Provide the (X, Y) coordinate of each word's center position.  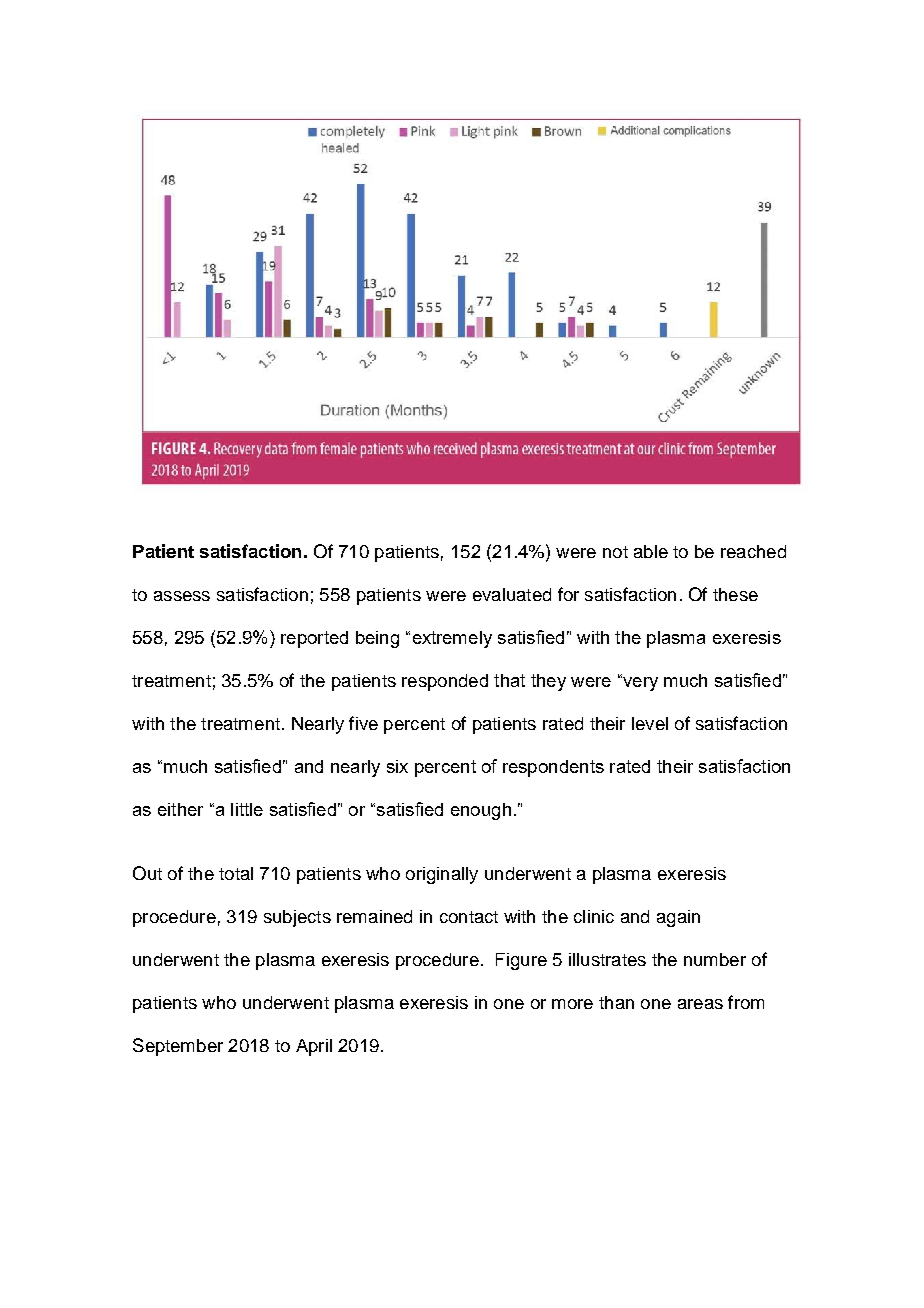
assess (182, 596)
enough (481, 811)
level (650, 723)
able (651, 551)
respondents (553, 768)
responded (445, 682)
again (678, 918)
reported (314, 639)
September (178, 1047)
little (247, 809)
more (572, 1004)
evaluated (512, 594)
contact (469, 917)
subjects (297, 918)
